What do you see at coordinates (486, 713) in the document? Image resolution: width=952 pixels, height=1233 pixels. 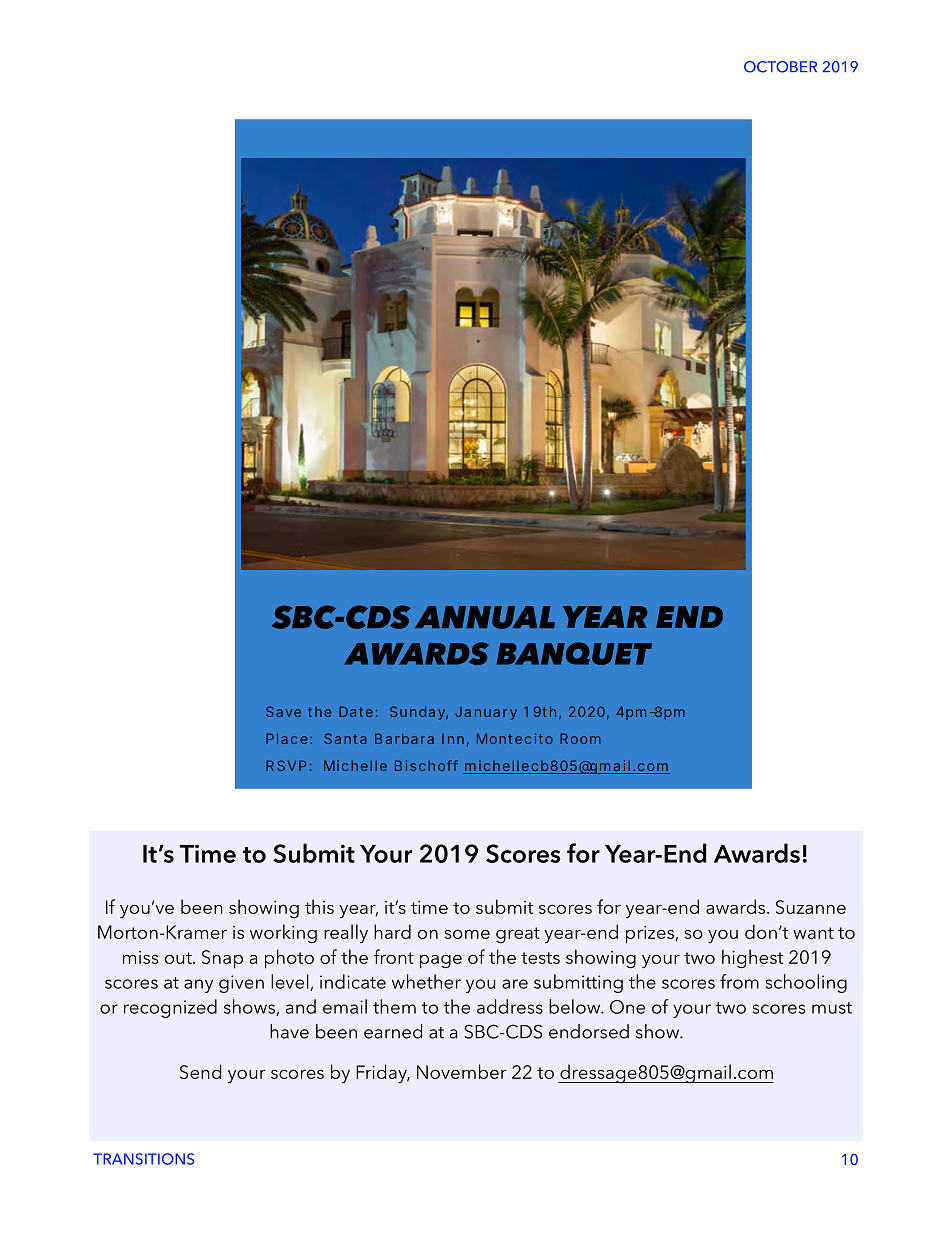 I see `January` at bounding box center [486, 713].
